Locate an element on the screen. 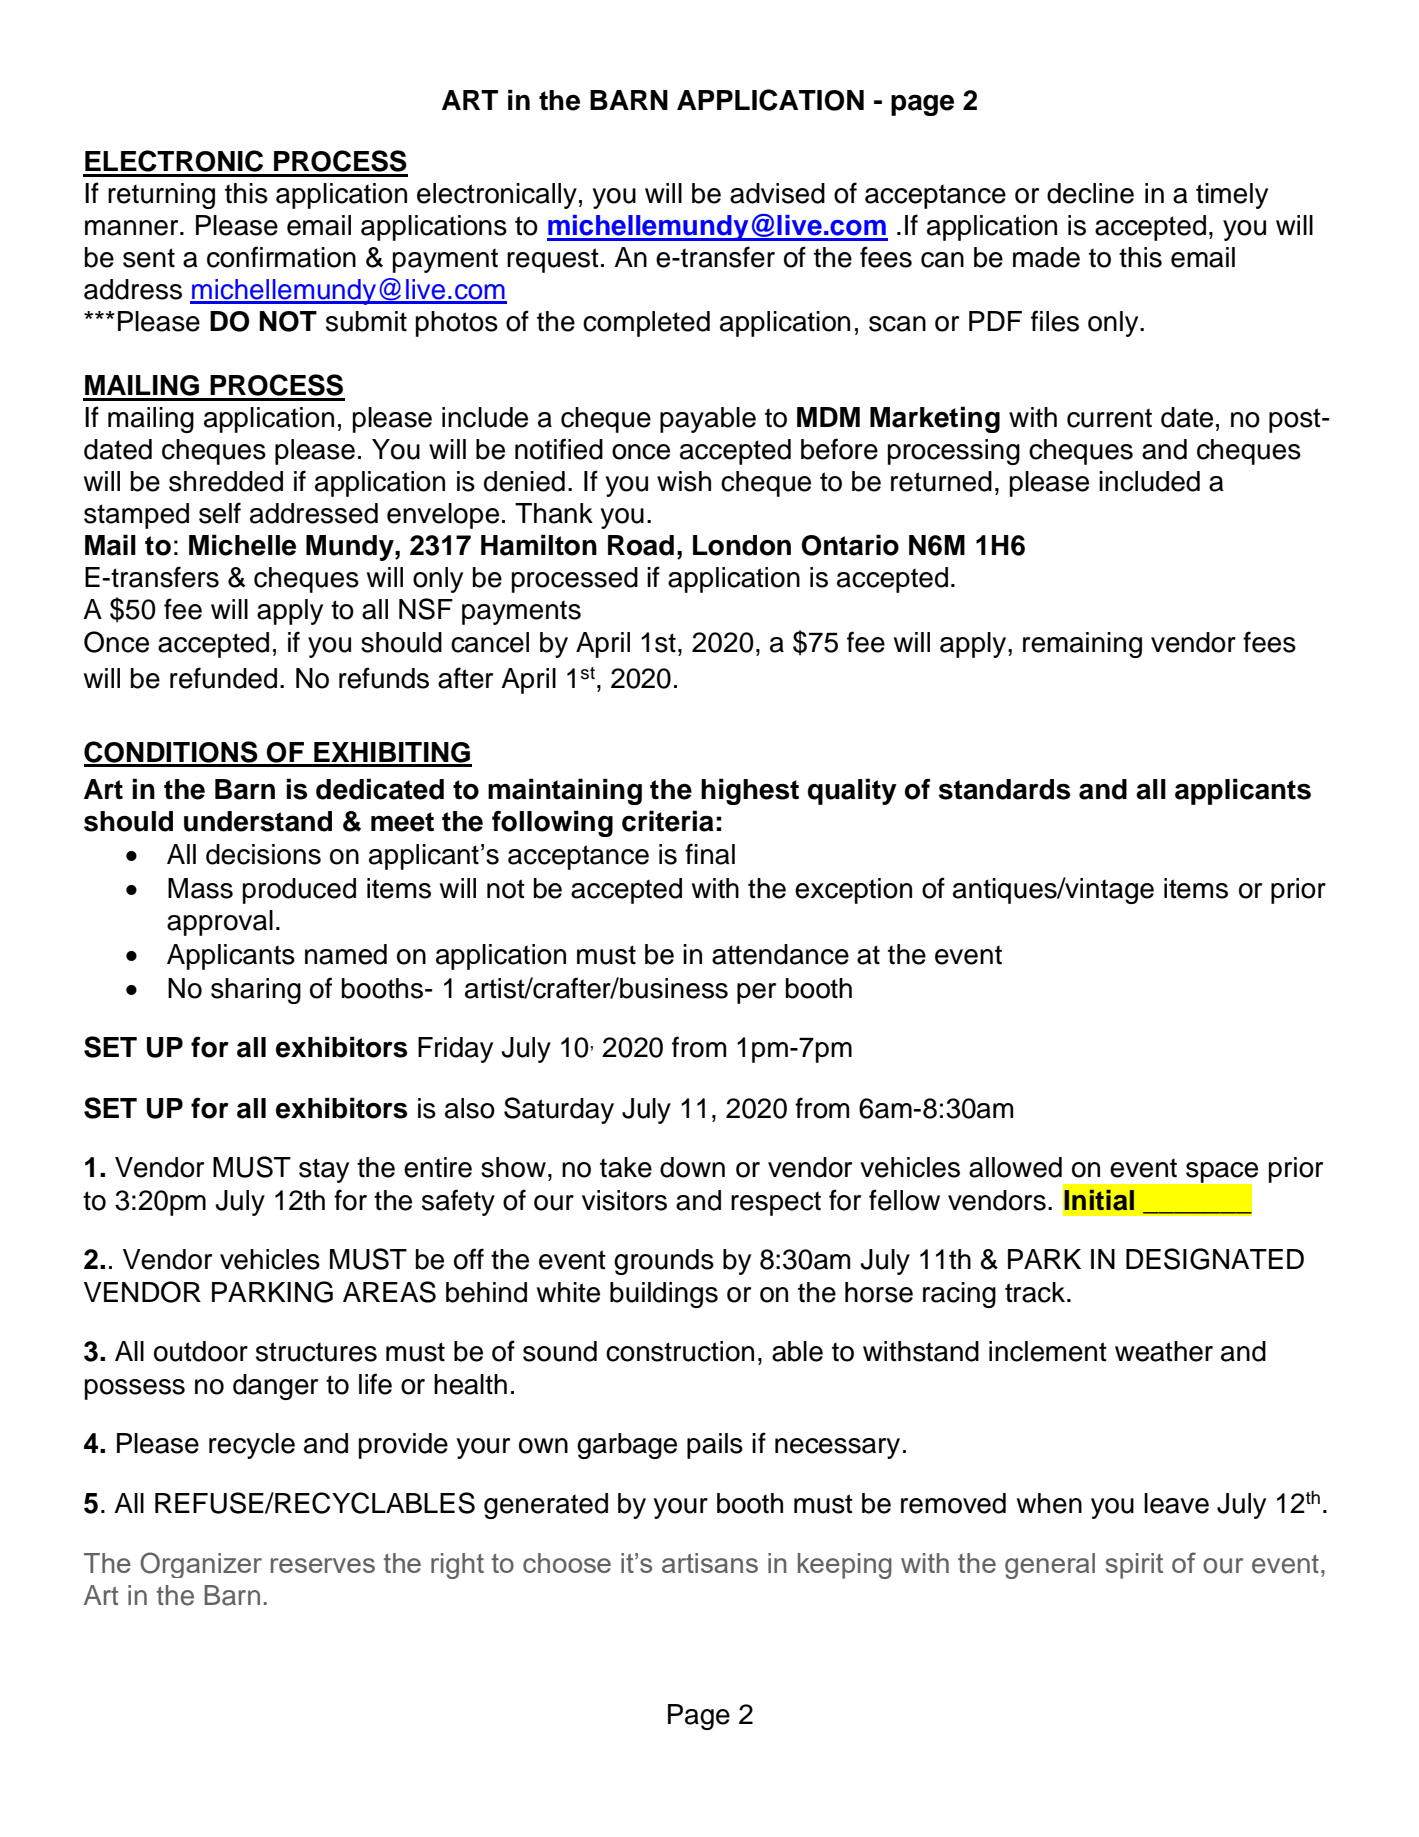 This screenshot has height=1837, width=1419. reserves is located at coordinates (323, 1565).
